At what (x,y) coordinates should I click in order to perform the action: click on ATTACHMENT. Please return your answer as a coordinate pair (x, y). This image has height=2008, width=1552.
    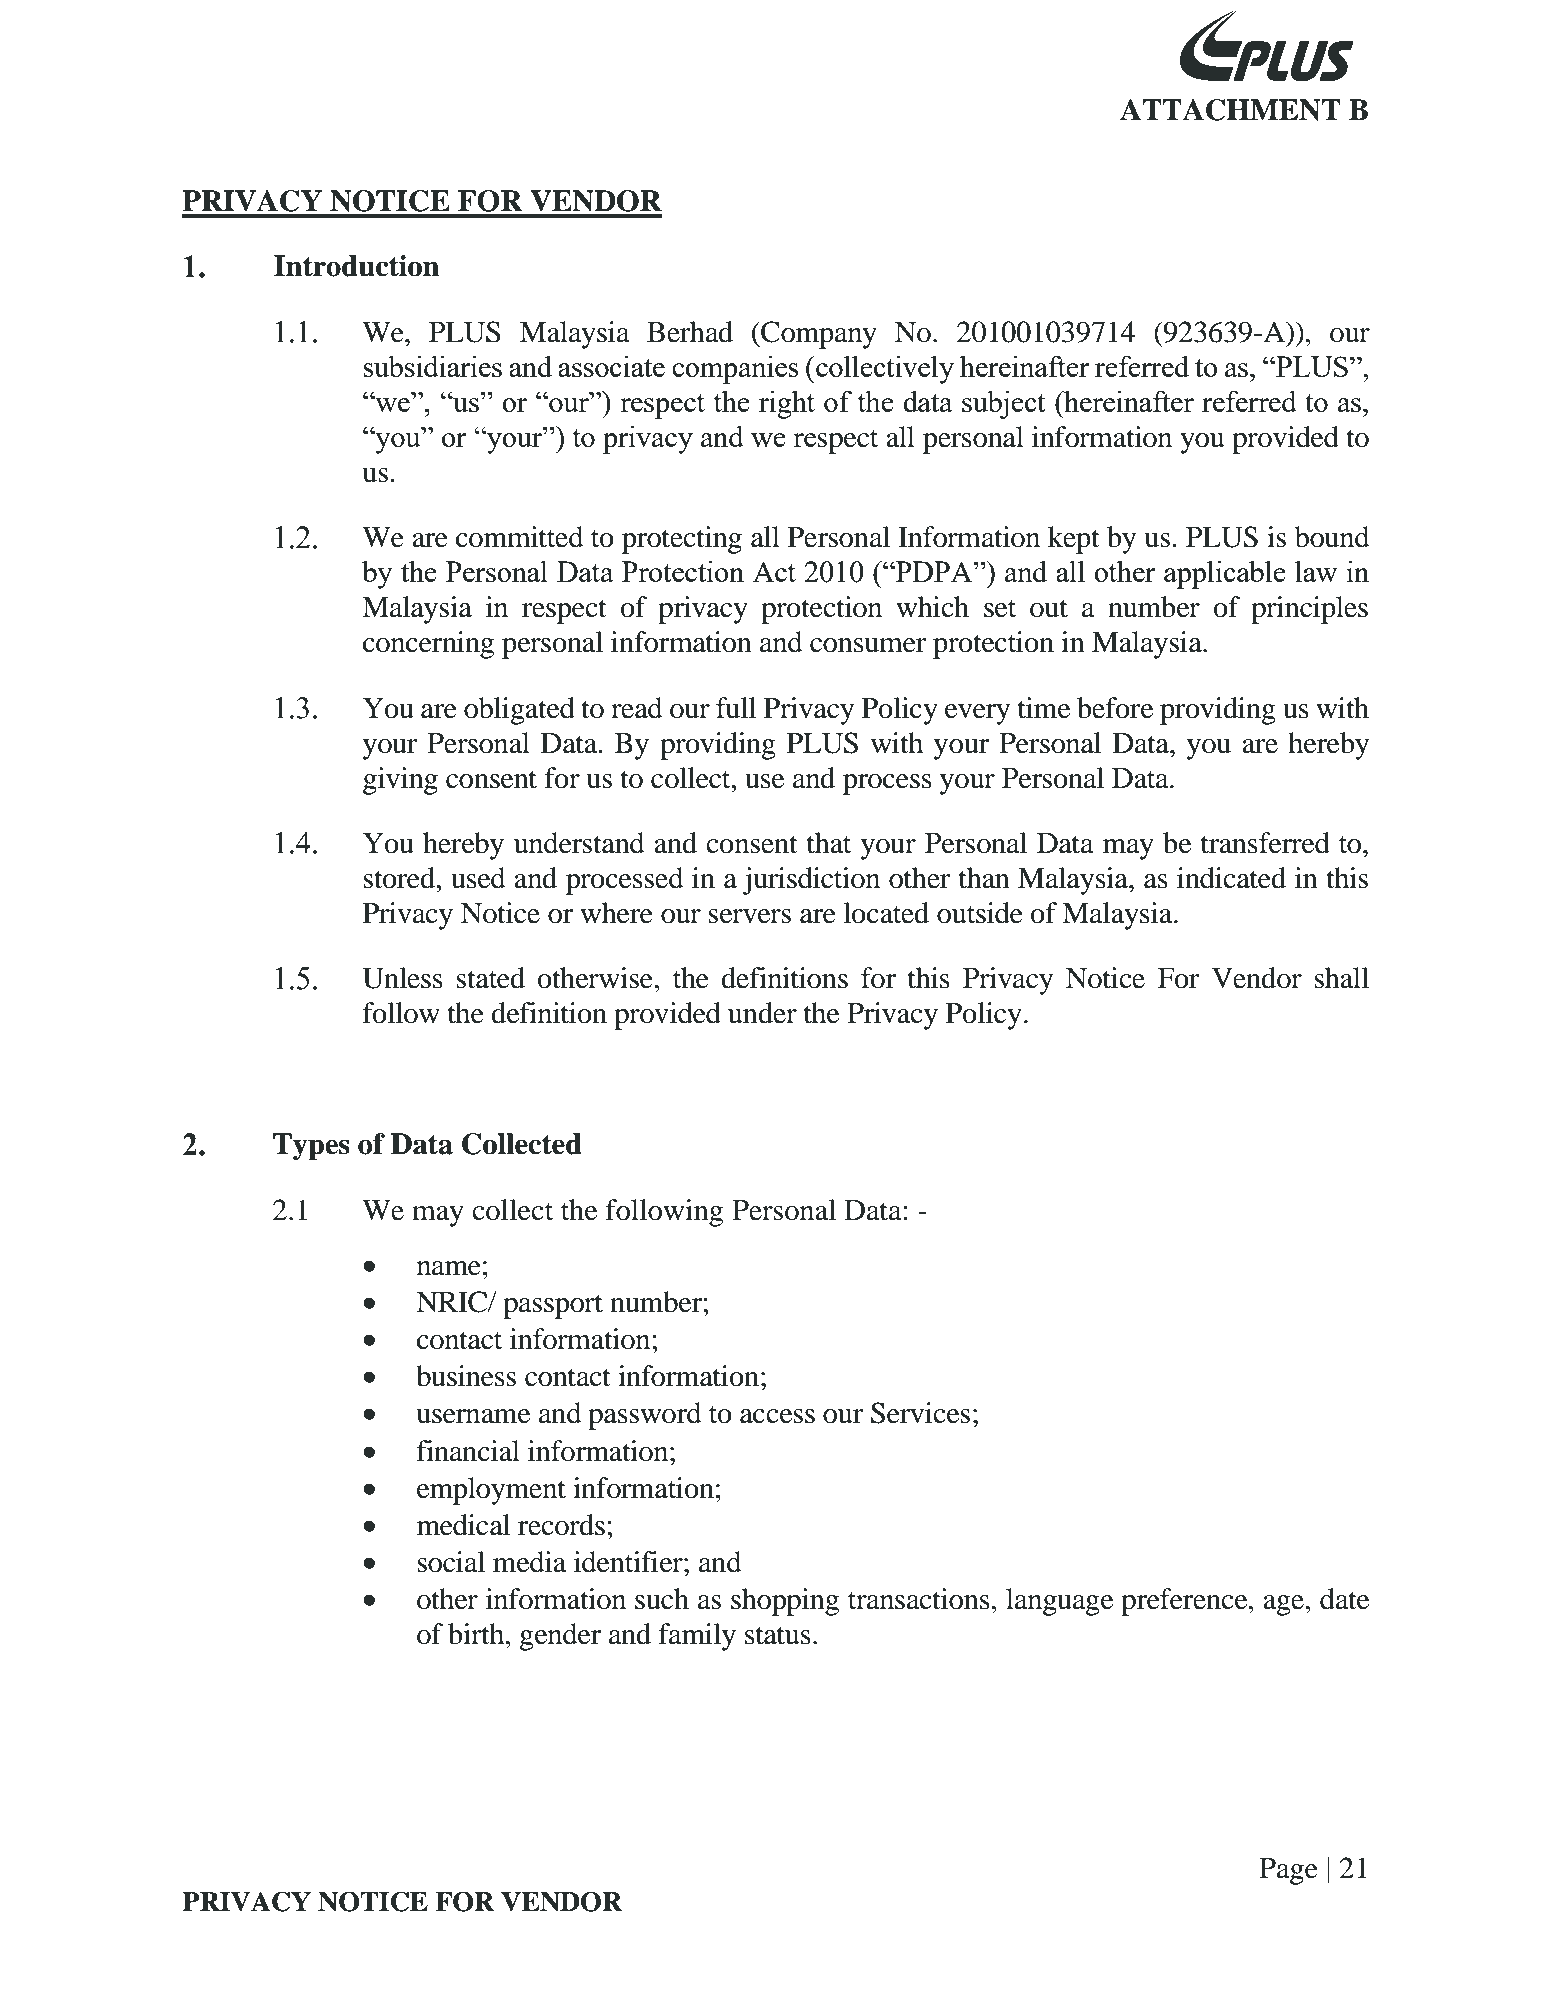
    Looking at the image, I should click on (1230, 110).
